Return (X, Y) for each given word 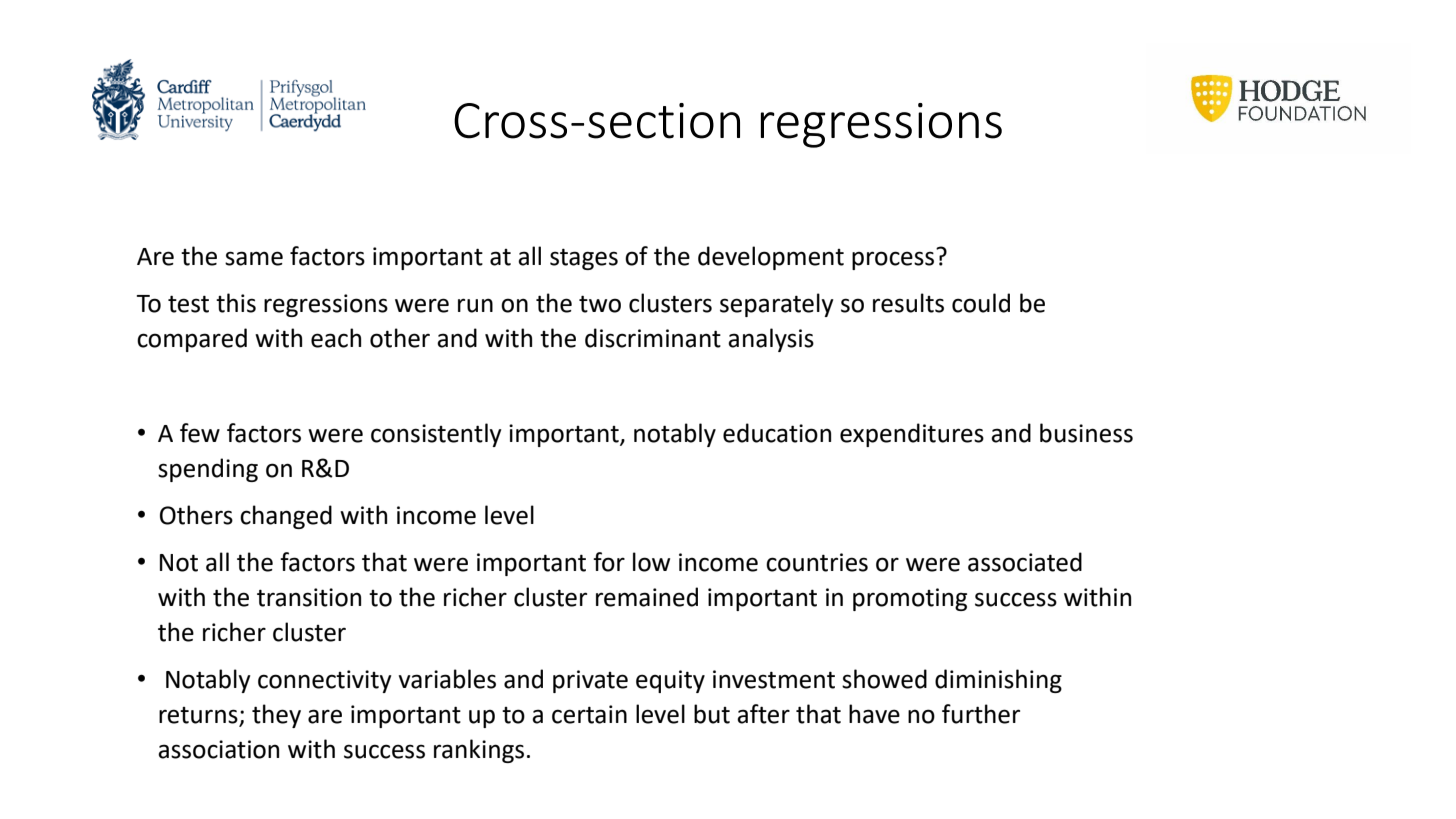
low (651, 562)
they (276, 716)
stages (584, 259)
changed (286, 517)
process (893, 260)
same (254, 258)
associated (1025, 562)
